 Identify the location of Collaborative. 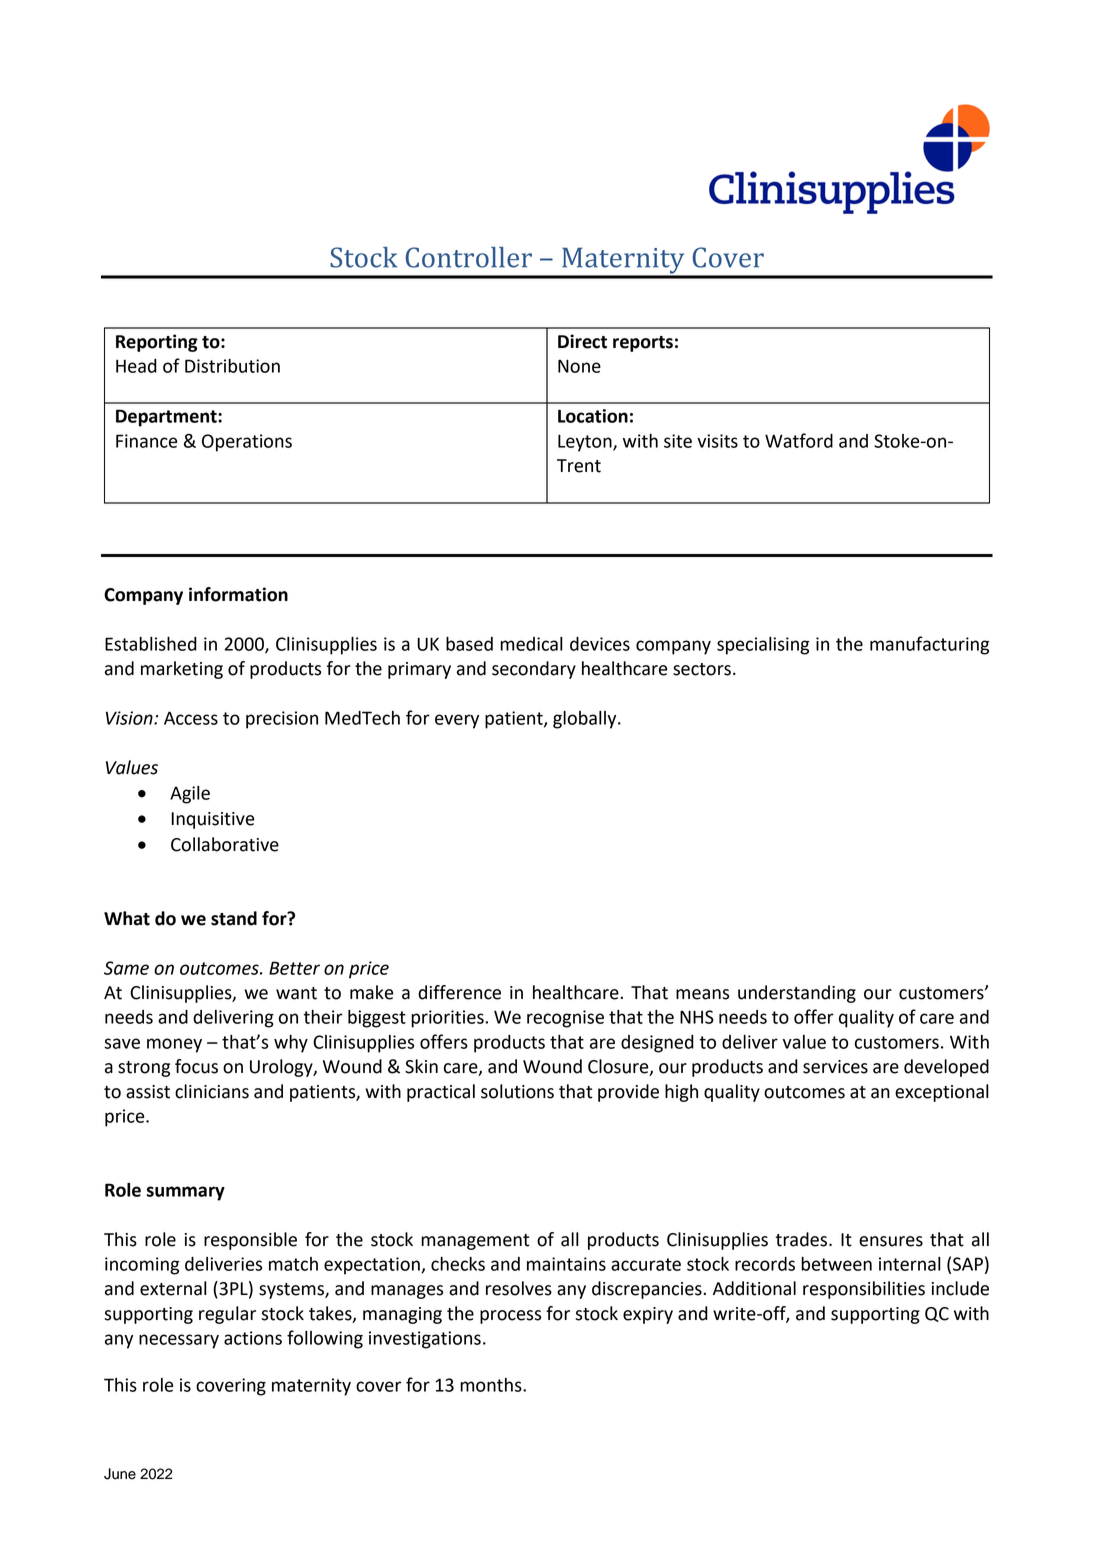
(225, 844).
